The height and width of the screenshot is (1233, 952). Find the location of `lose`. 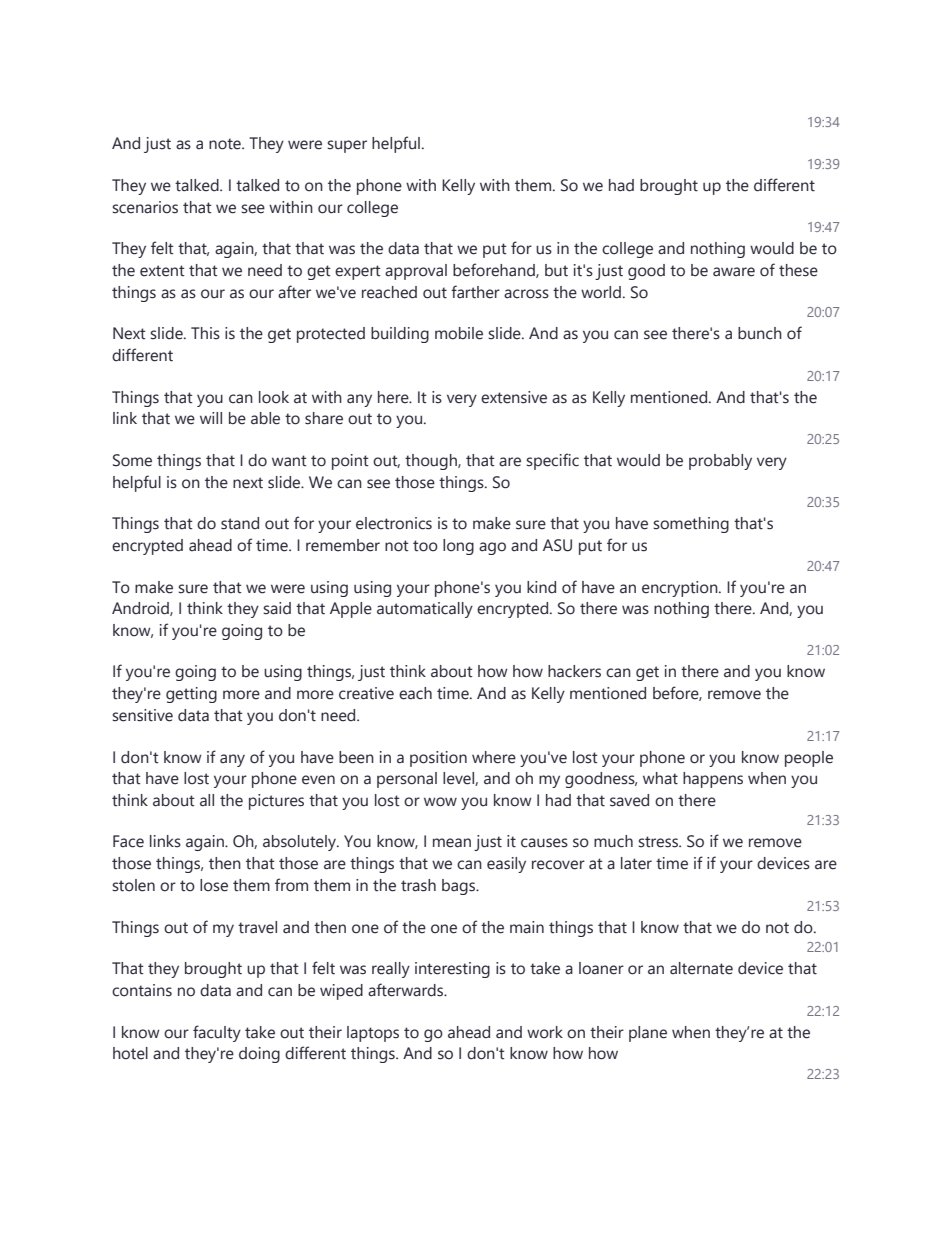

lose is located at coordinates (214, 885).
